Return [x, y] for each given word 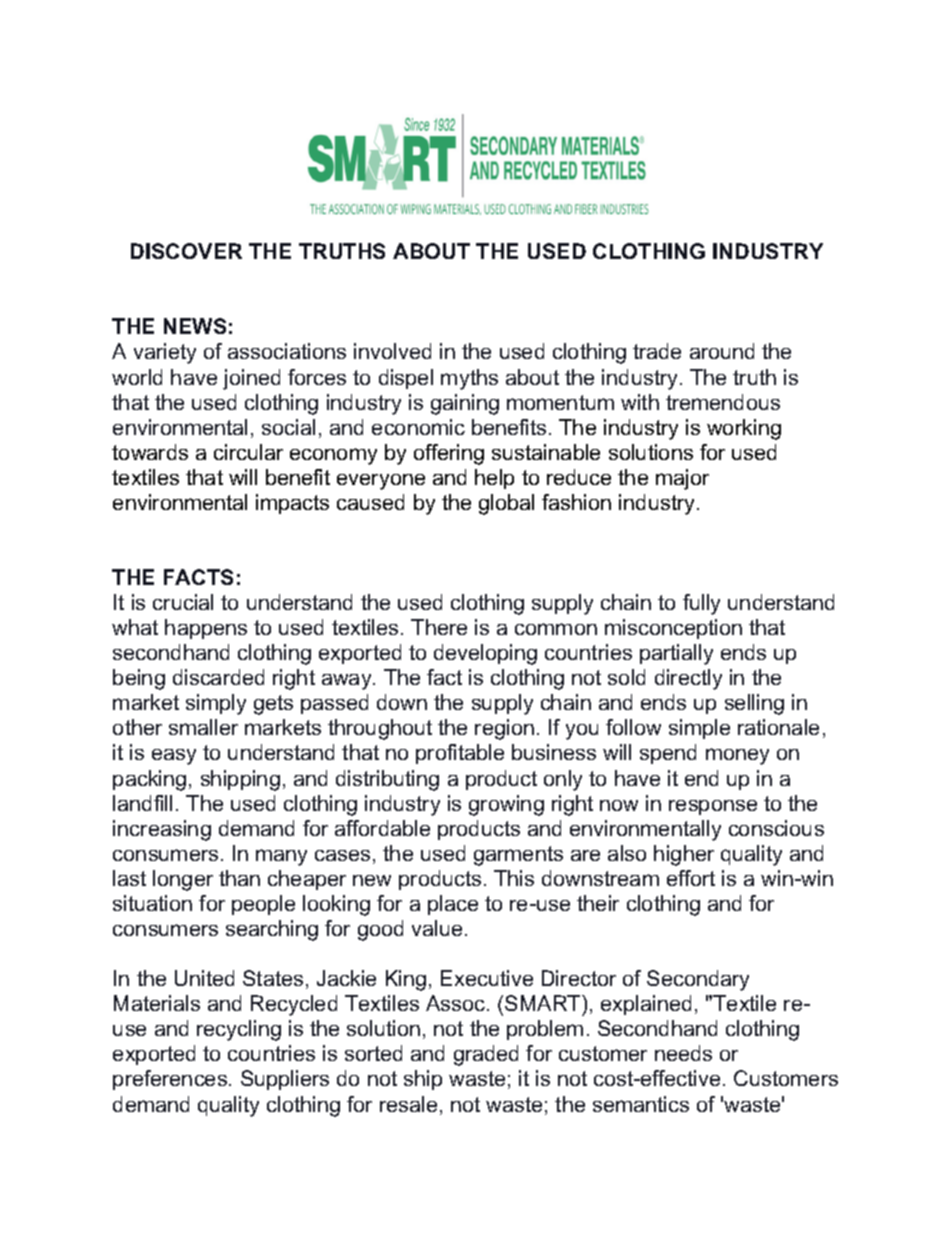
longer [183, 880]
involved [392, 351]
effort [691, 878]
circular [248, 452]
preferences [170, 1080]
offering [449, 454]
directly [688, 679]
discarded [218, 677]
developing [485, 654]
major [682, 479]
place [453, 905]
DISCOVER [186, 251]
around [722, 351]
